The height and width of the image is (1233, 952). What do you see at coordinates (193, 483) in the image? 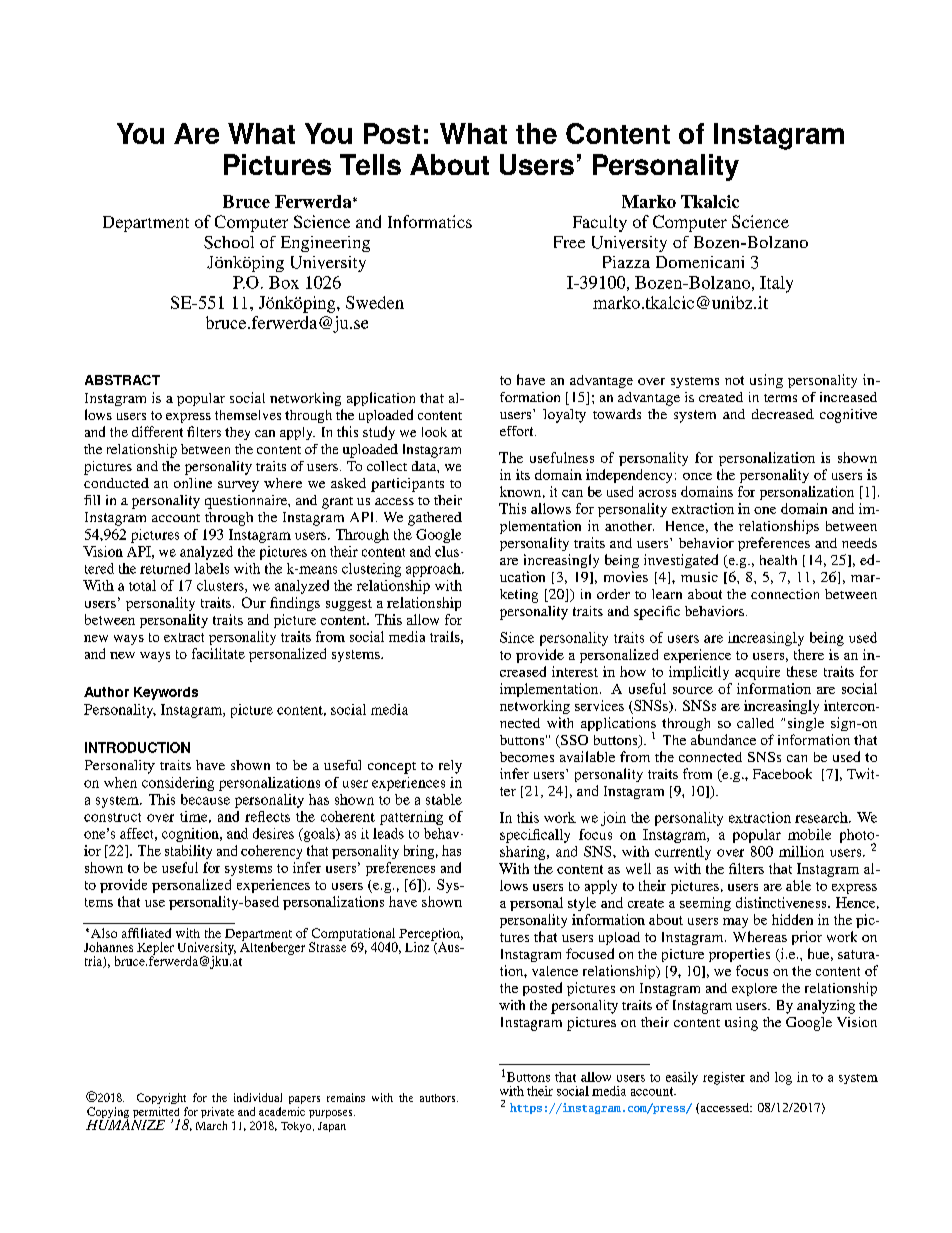
I see `online` at bounding box center [193, 483].
